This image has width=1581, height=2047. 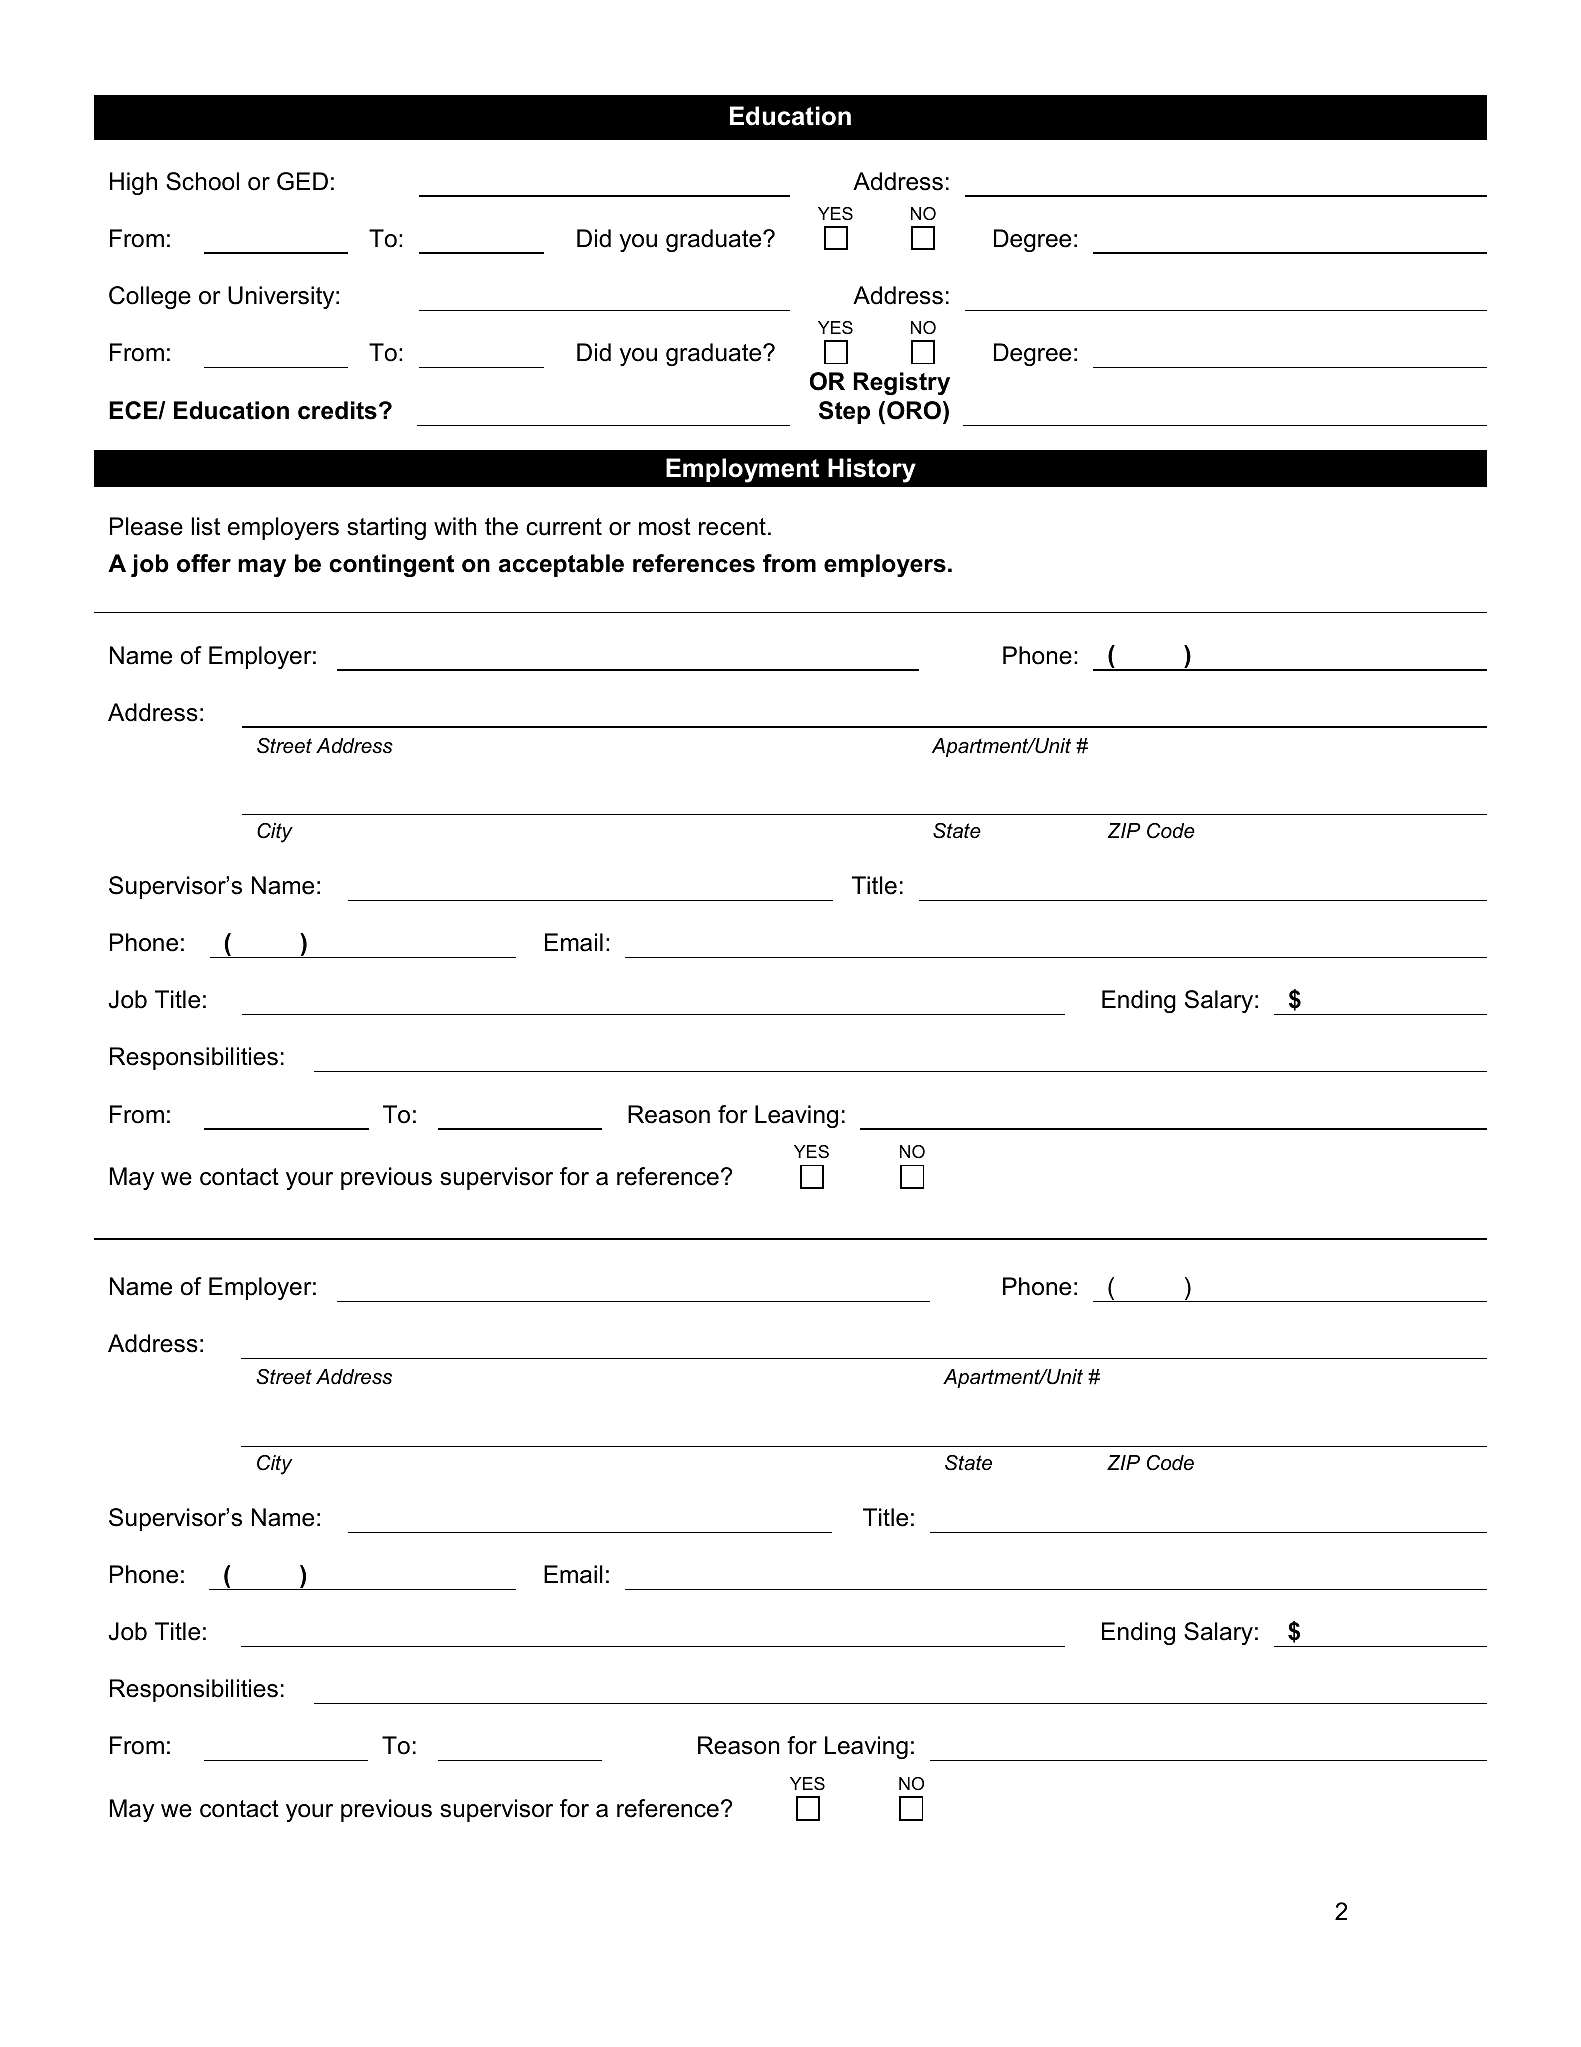 I want to click on College, so click(x=150, y=297).
